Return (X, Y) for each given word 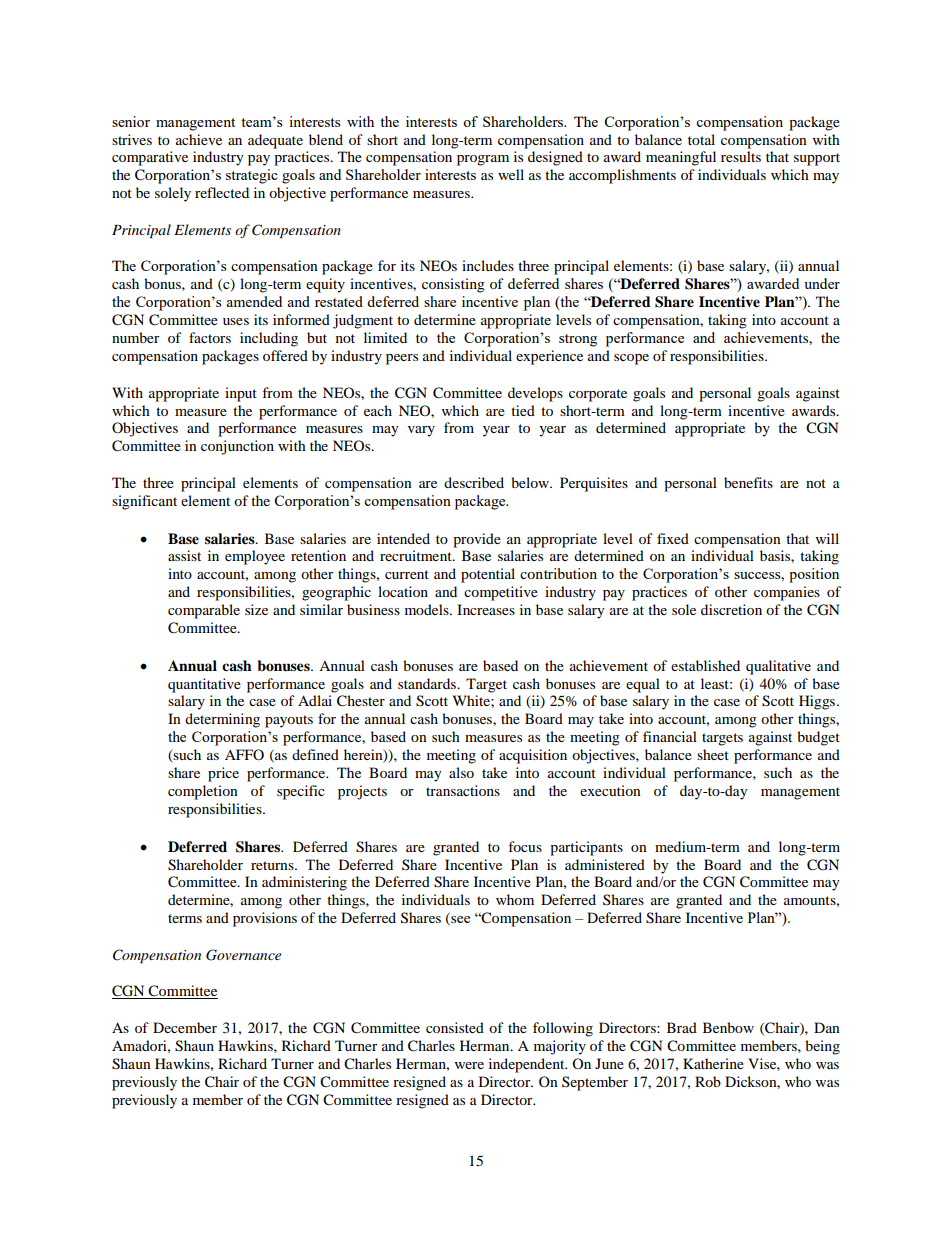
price (223, 774)
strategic (252, 176)
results (741, 156)
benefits (748, 482)
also (461, 772)
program (483, 160)
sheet (713, 754)
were (469, 1065)
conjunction (237, 447)
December (185, 1027)
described (474, 482)
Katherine (713, 1063)
